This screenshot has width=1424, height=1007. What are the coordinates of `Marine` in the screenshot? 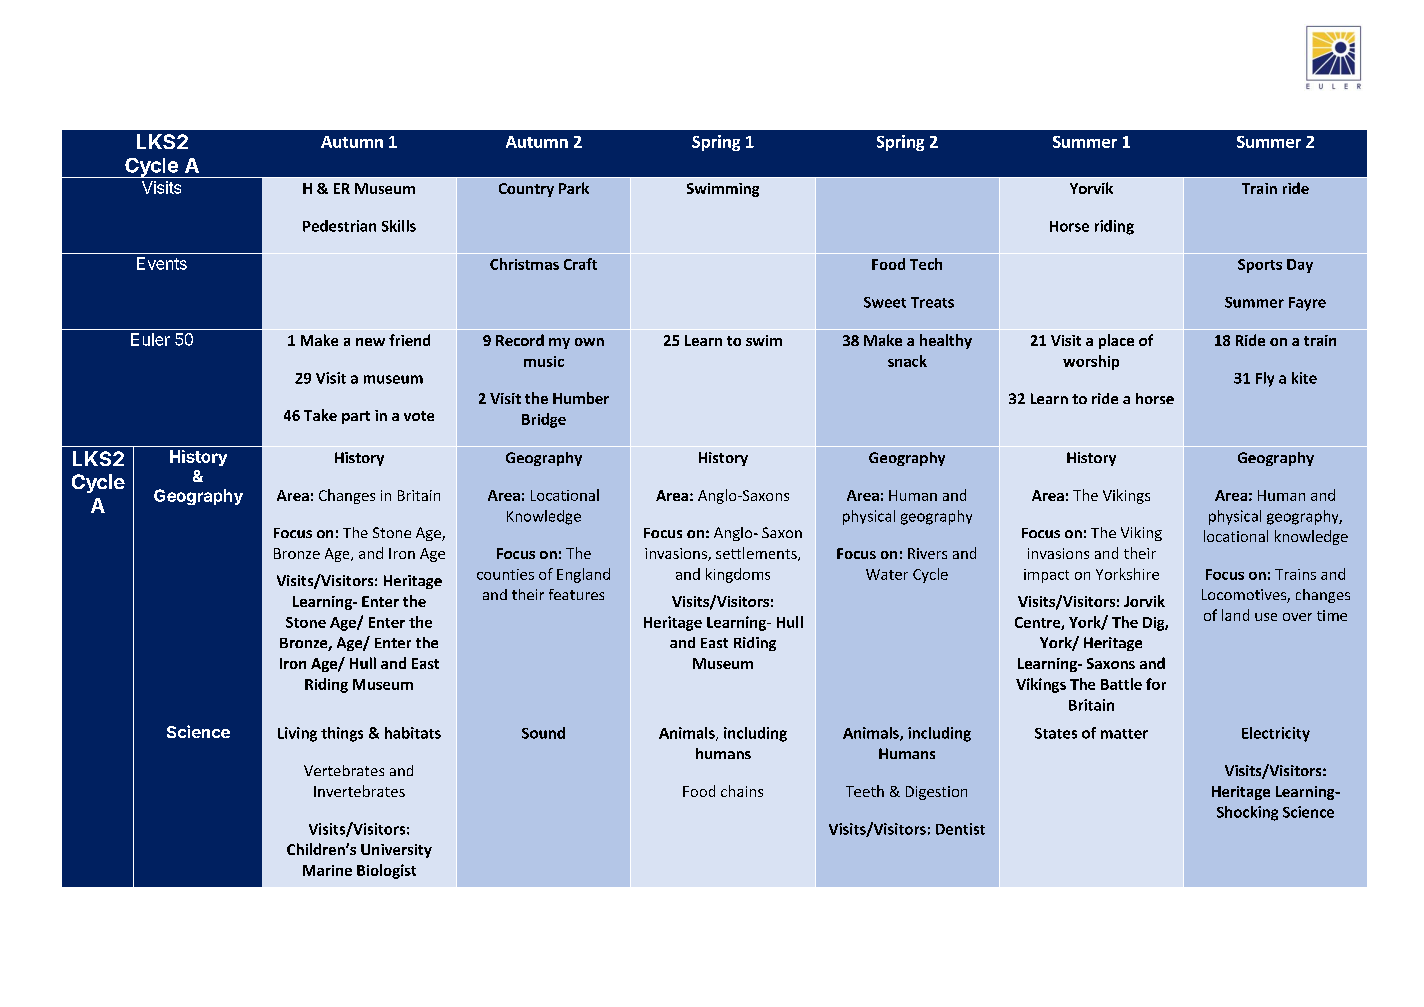 It's located at (327, 870).
